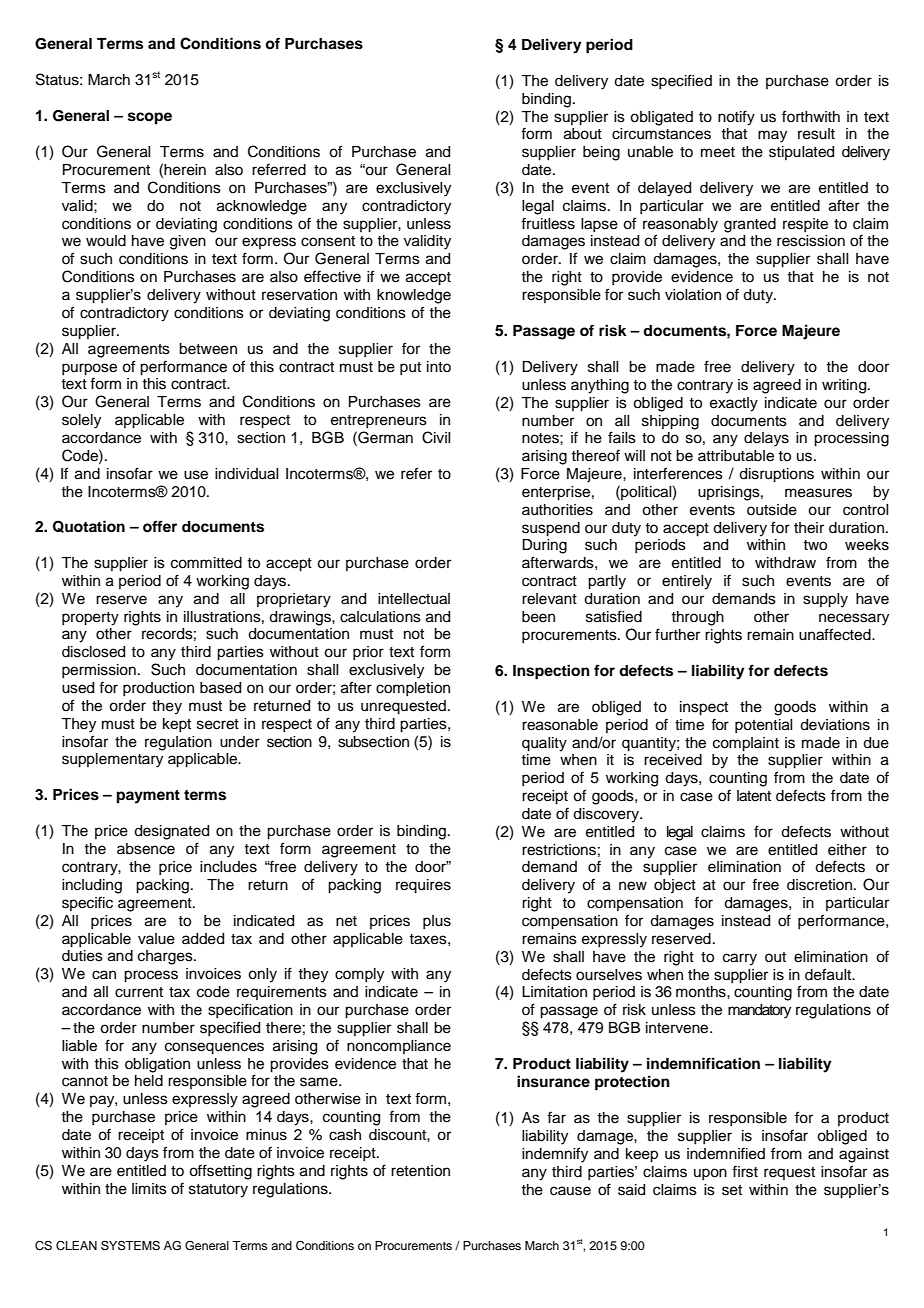 This image has width=924, height=1308. I want to click on herein, so click(185, 170).
